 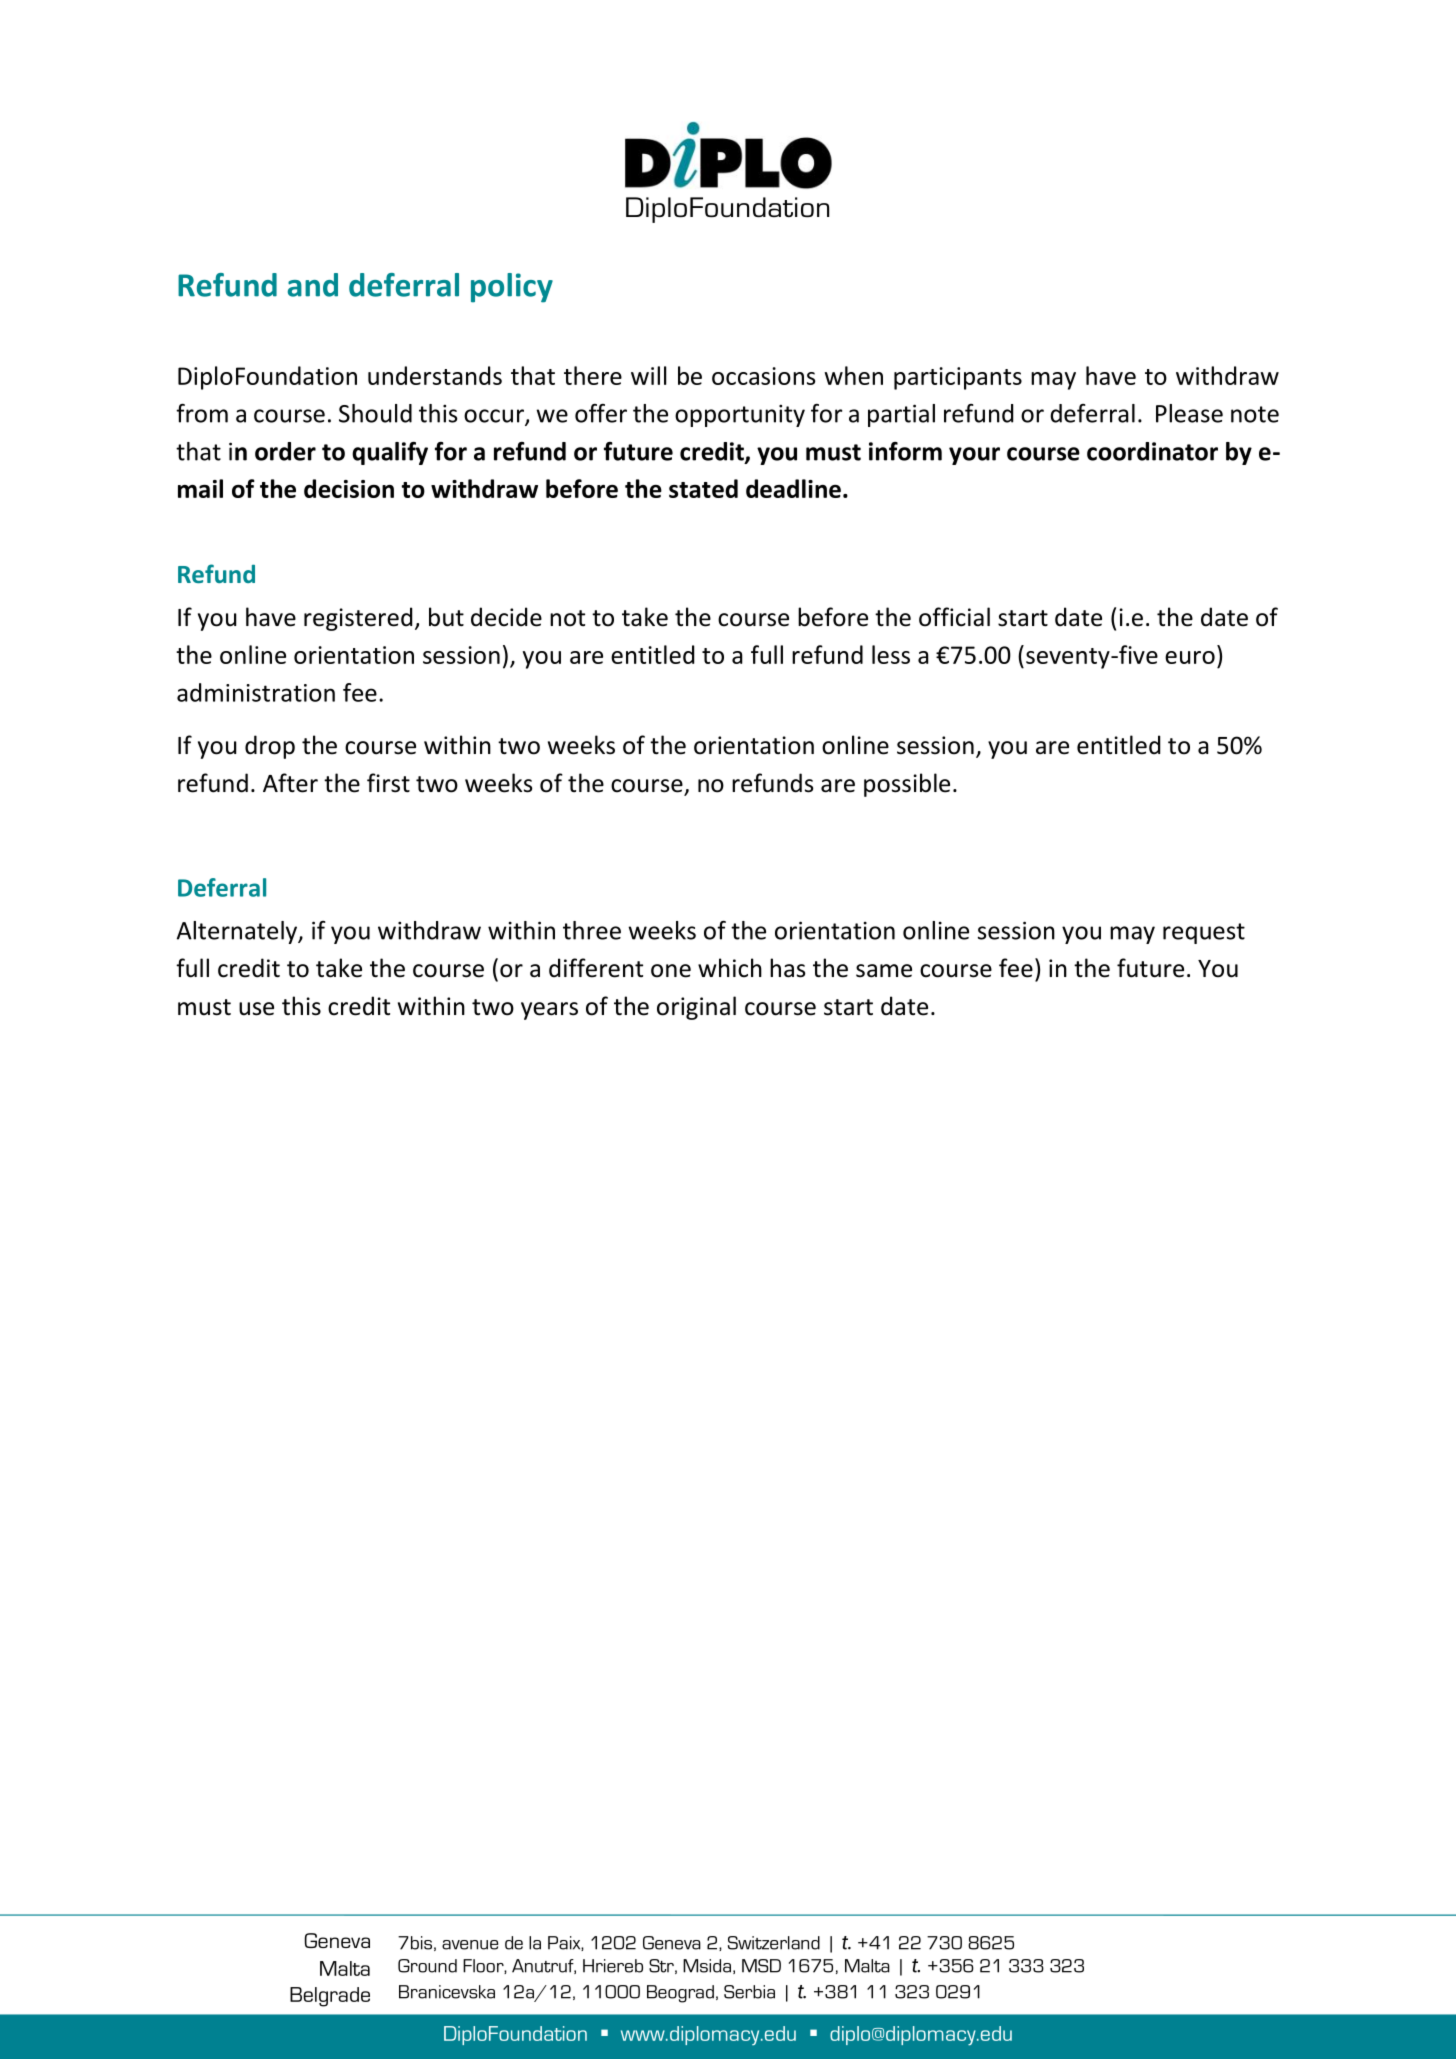 What do you see at coordinates (330, 1997) in the document?
I see `Belgrade` at bounding box center [330, 1997].
